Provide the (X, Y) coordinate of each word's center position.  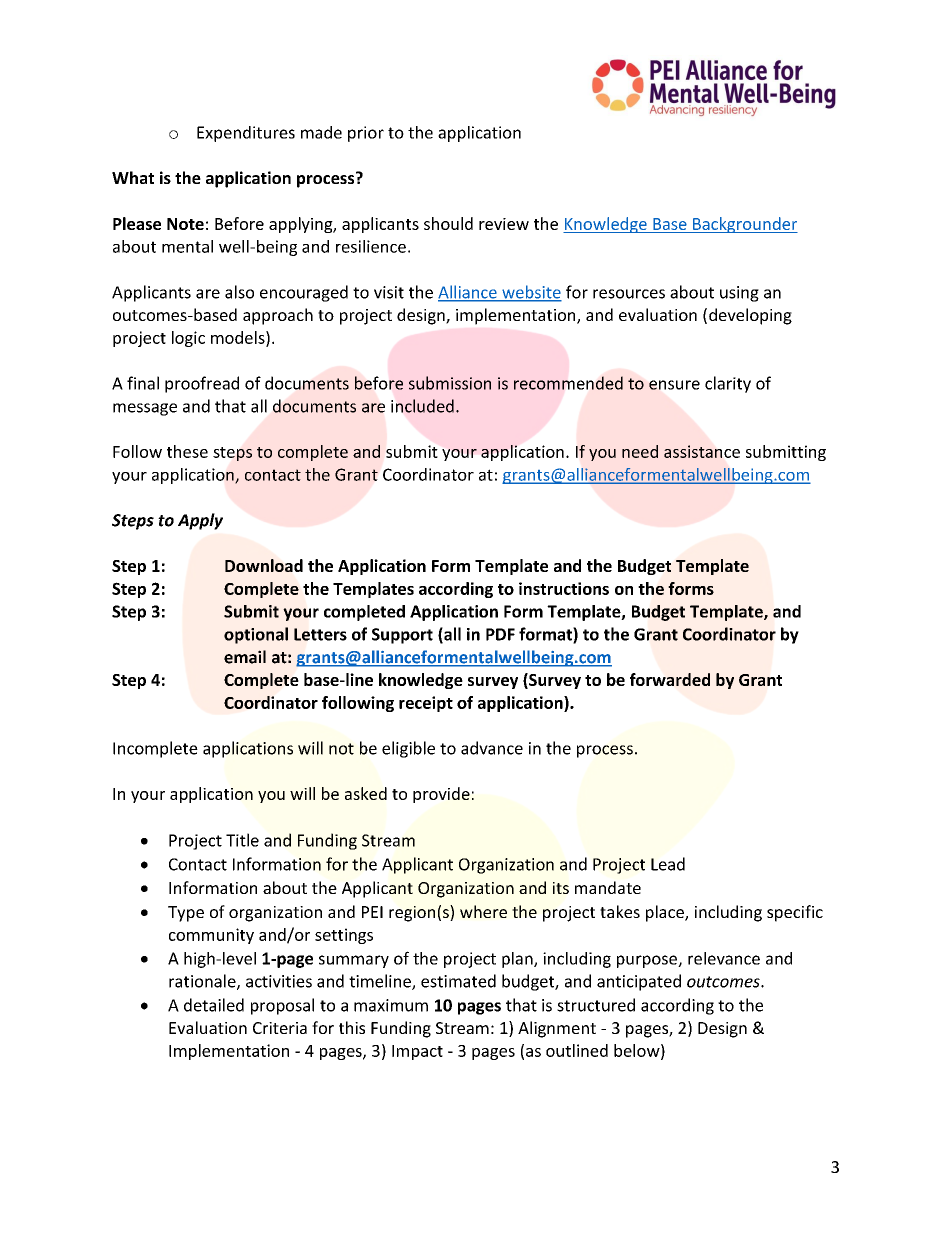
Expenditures (246, 134)
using (739, 294)
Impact (417, 1052)
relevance (724, 958)
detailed (214, 1005)
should (448, 223)
